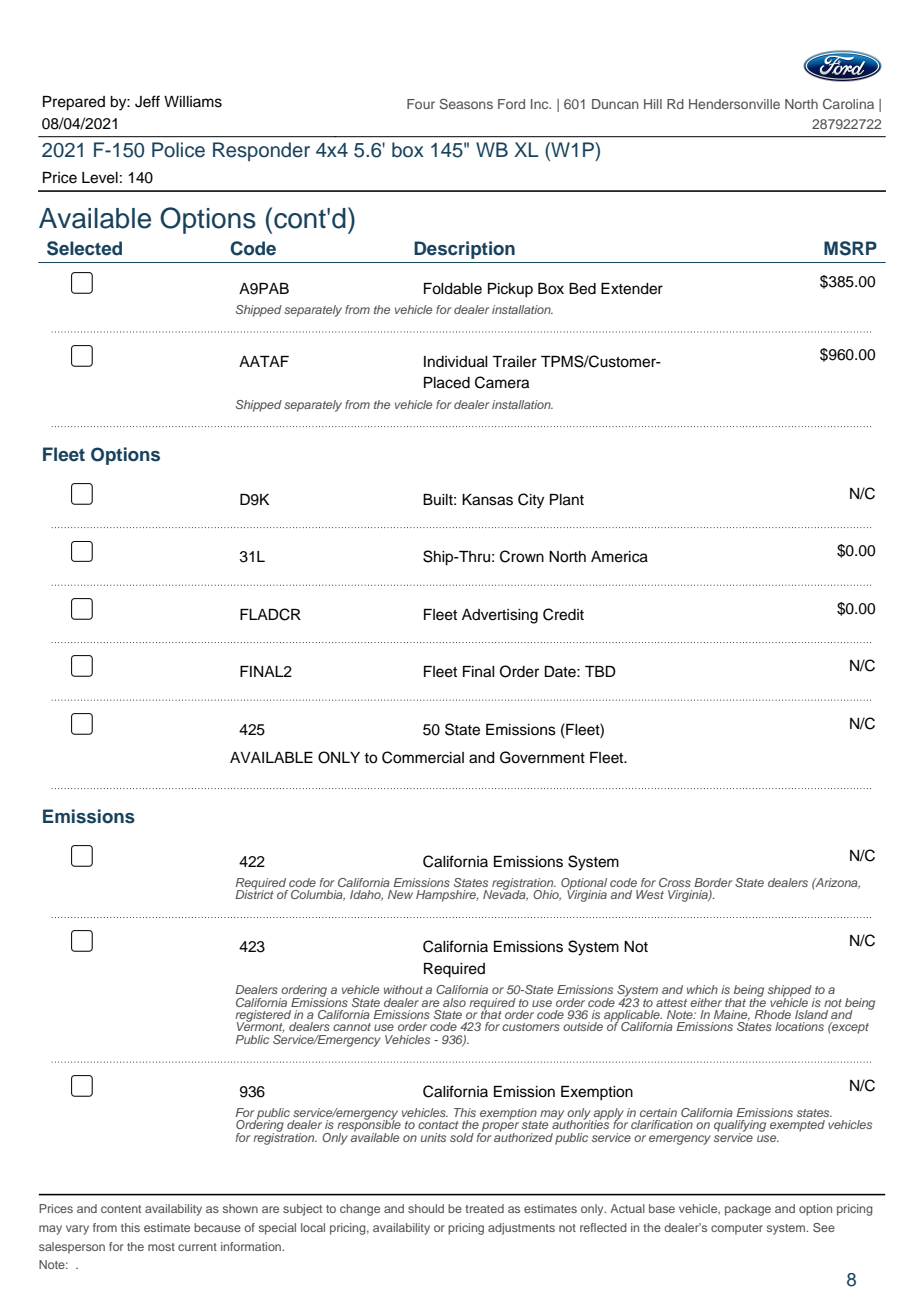 Image resolution: width=924 pixels, height=1308 pixels. I want to click on Seasons, so click(466, 103).
